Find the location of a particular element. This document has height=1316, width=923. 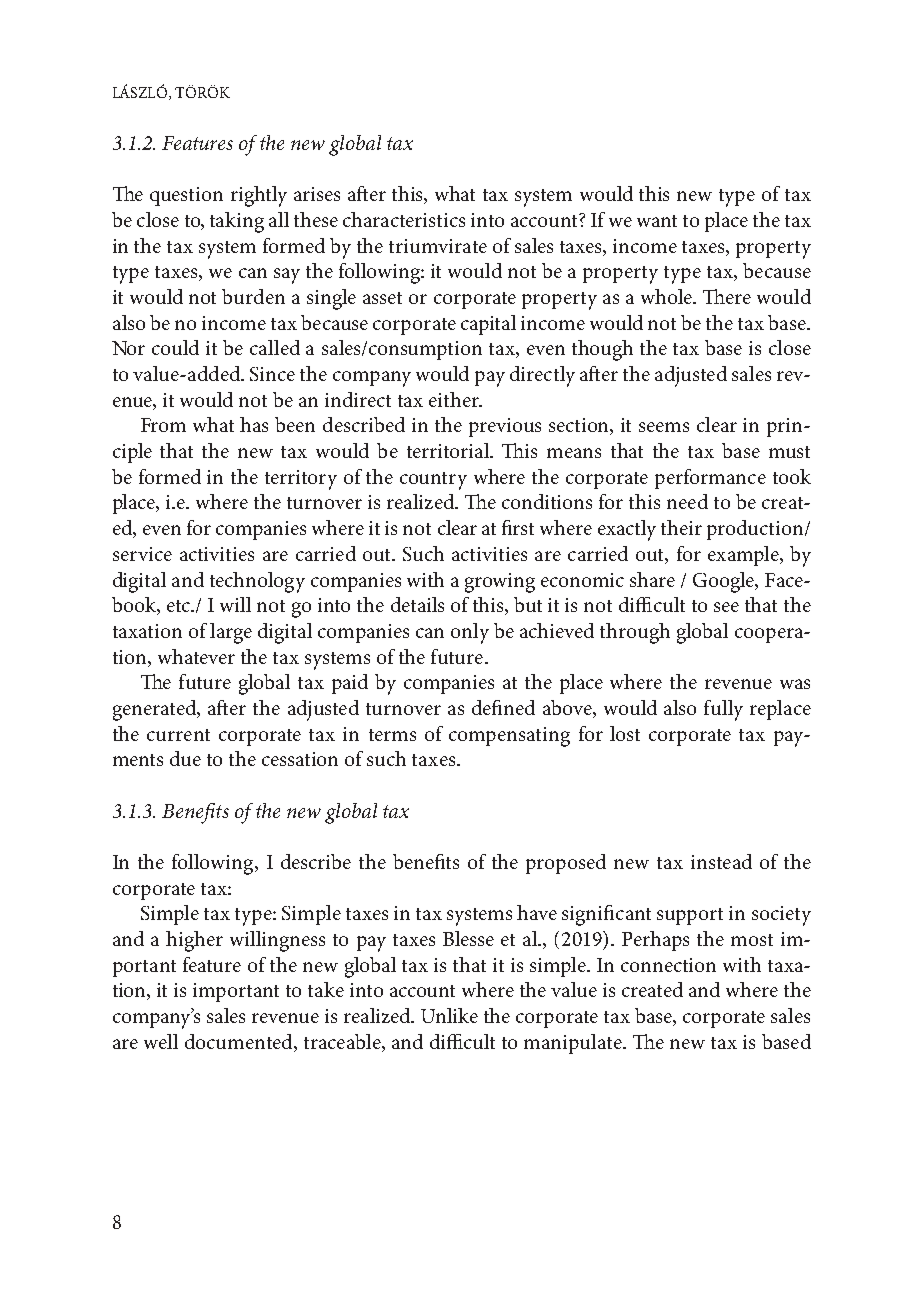

triumvirate is located at coordinates (438, 246).
